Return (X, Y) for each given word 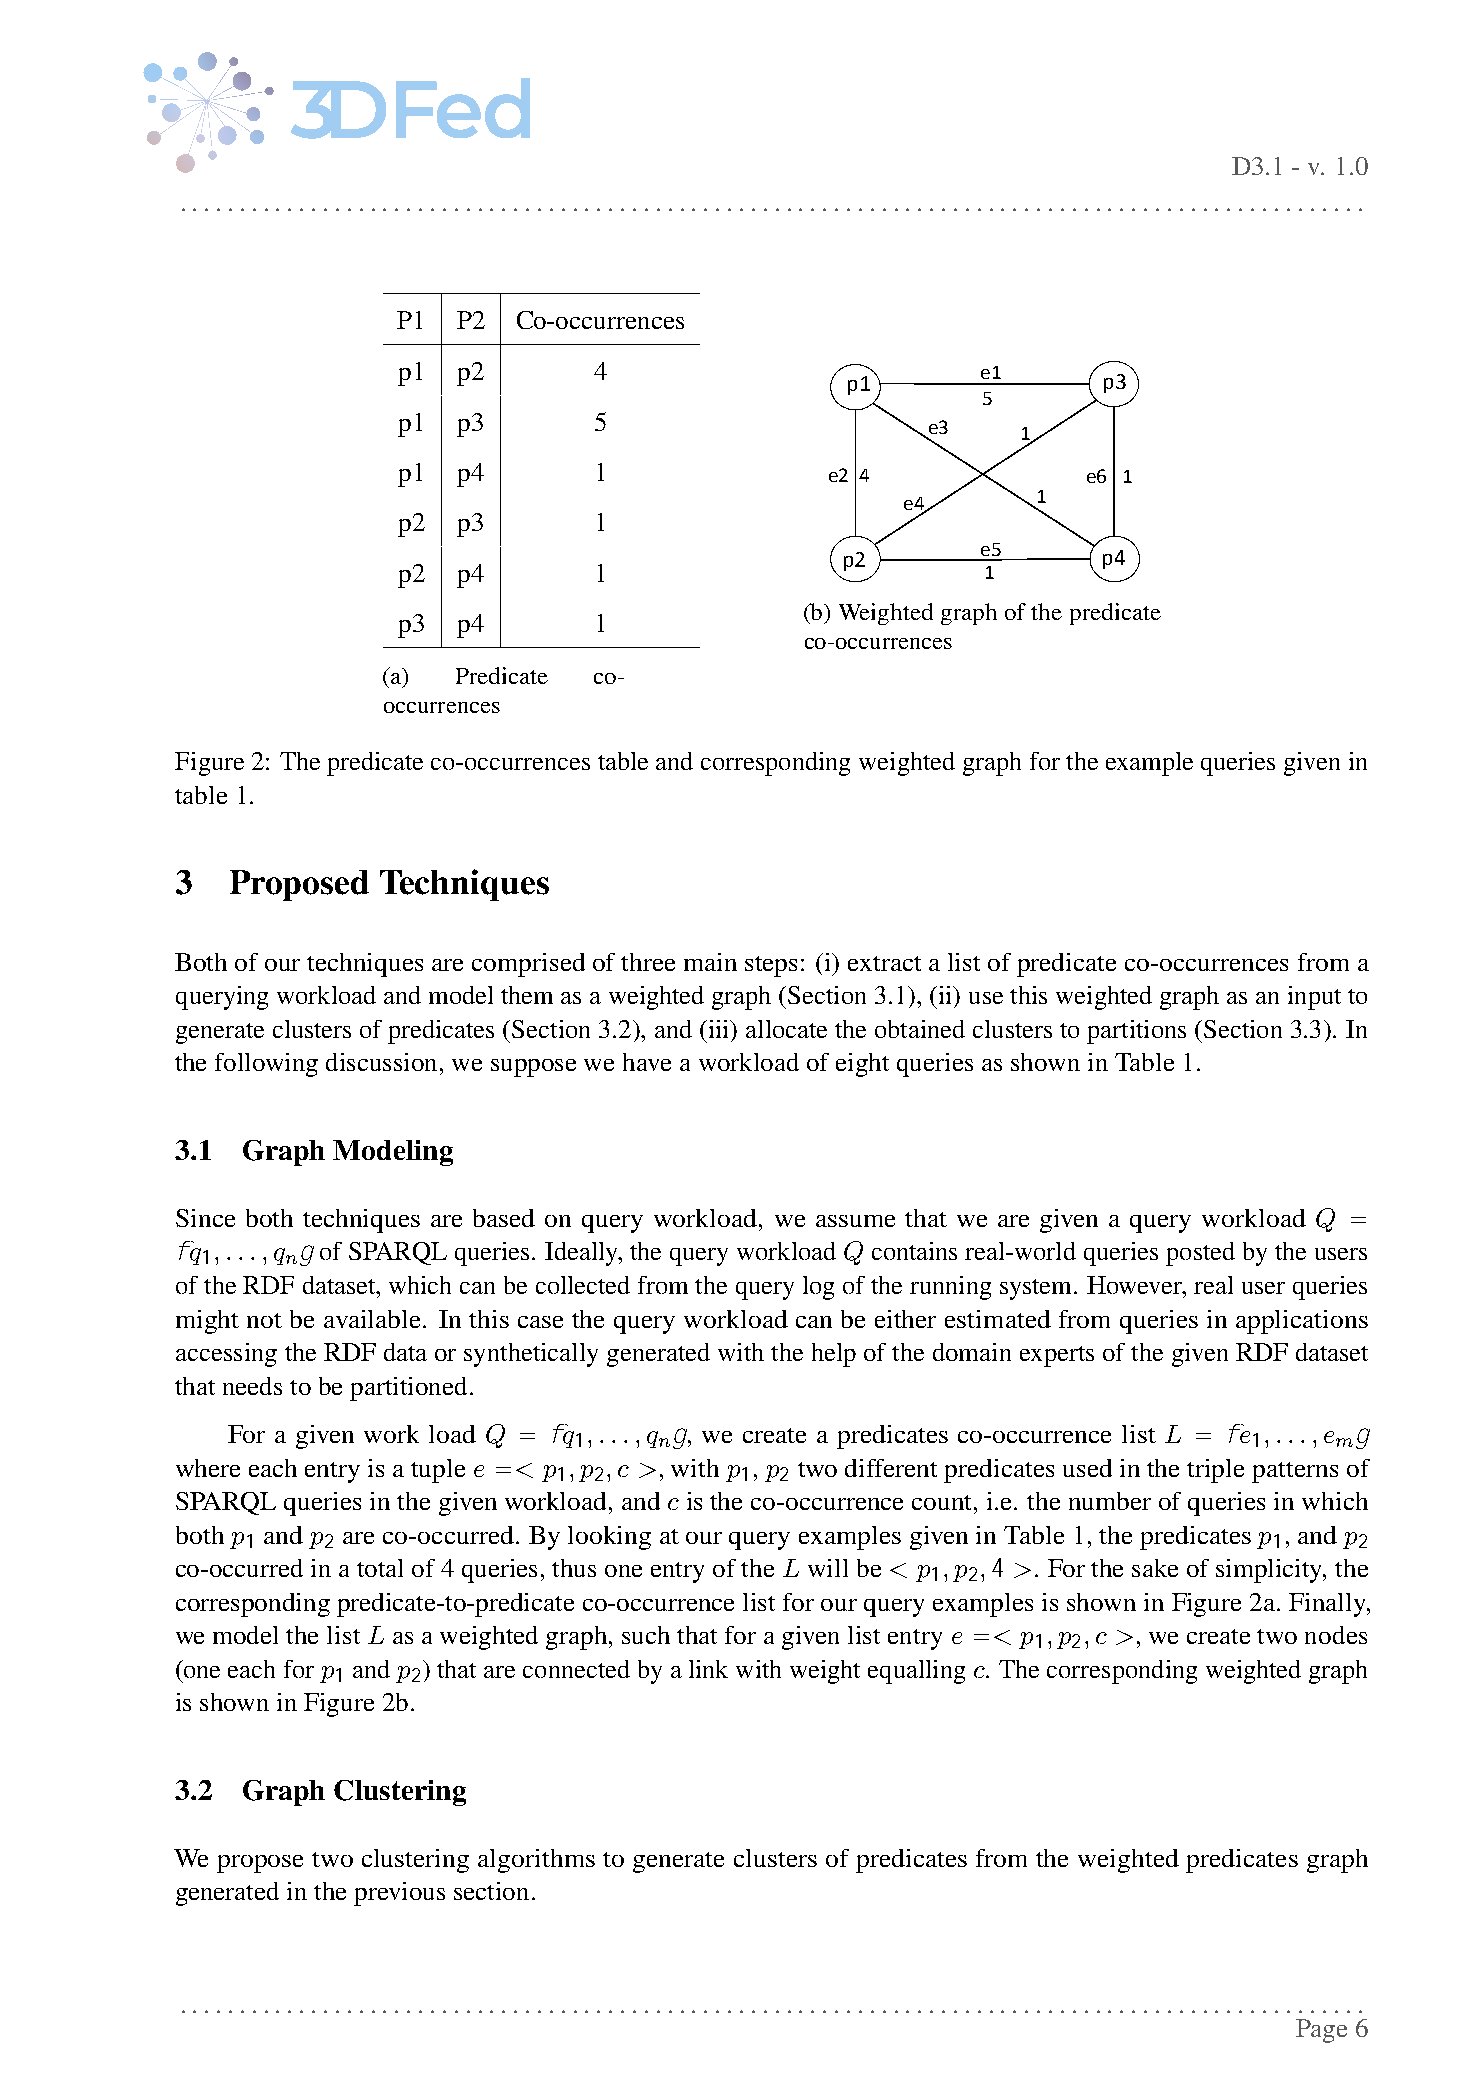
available (374, 1319)
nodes (1336, 1635)
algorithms (536, 1861)
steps (771, 966)
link (708, 1669)
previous (399, 1894)
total (380, 1568)
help (834, 1355)
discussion (383, 1062)
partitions (1136, 1032)
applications (1302, 1322)
